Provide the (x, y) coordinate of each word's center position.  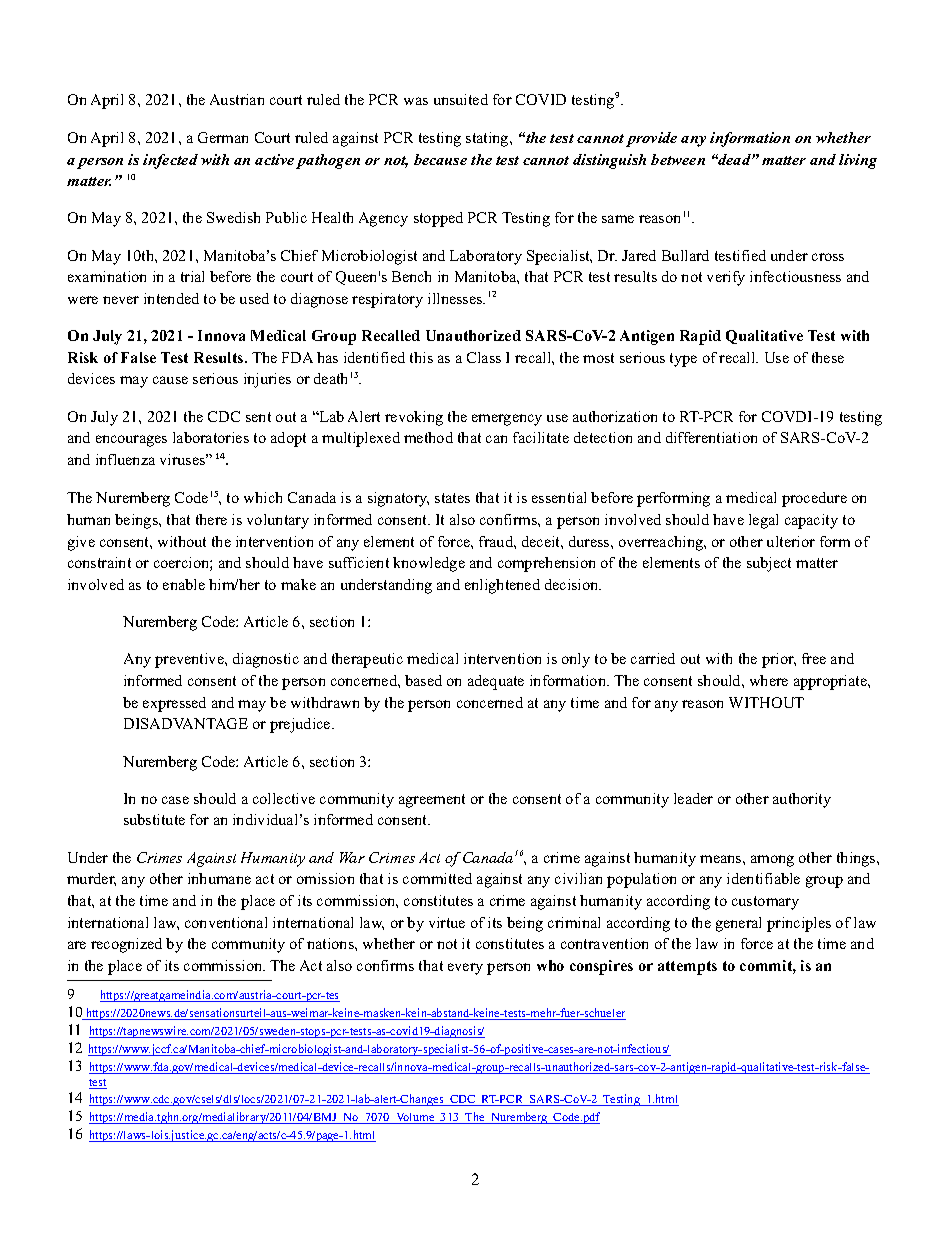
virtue (447, 922)
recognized (126, 945)
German (223, 137)
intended (171, 298)
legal (763, 521)
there (211, 519)
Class (484, 357)
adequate (496, 682)
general (738, 924)
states (452, 498)
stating (488, 139)
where (769, 680)
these (828, 357)
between (678, 159)
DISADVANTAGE (186, 723)
